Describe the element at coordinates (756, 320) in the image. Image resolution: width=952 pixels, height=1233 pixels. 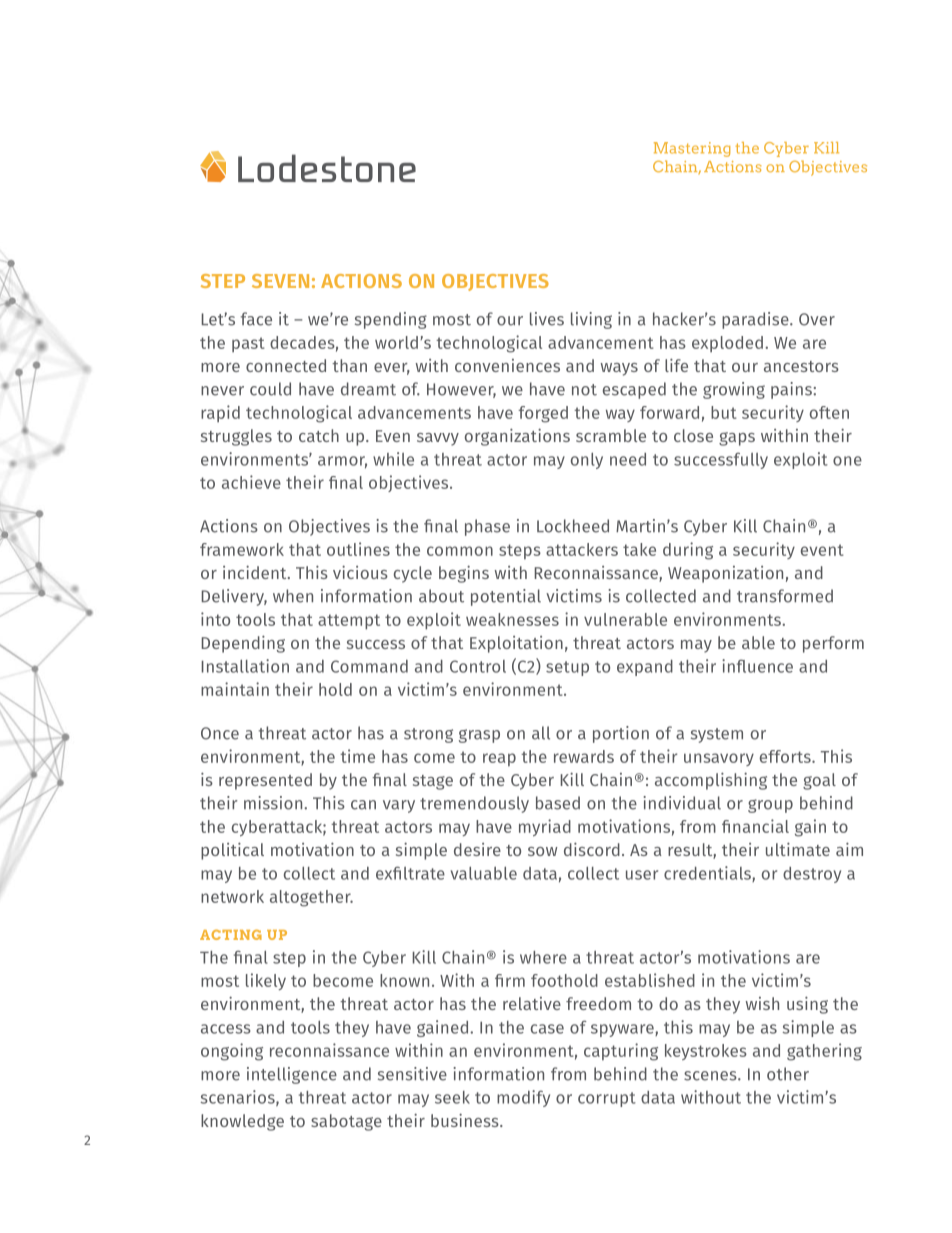
I see `paradise` at that location.
